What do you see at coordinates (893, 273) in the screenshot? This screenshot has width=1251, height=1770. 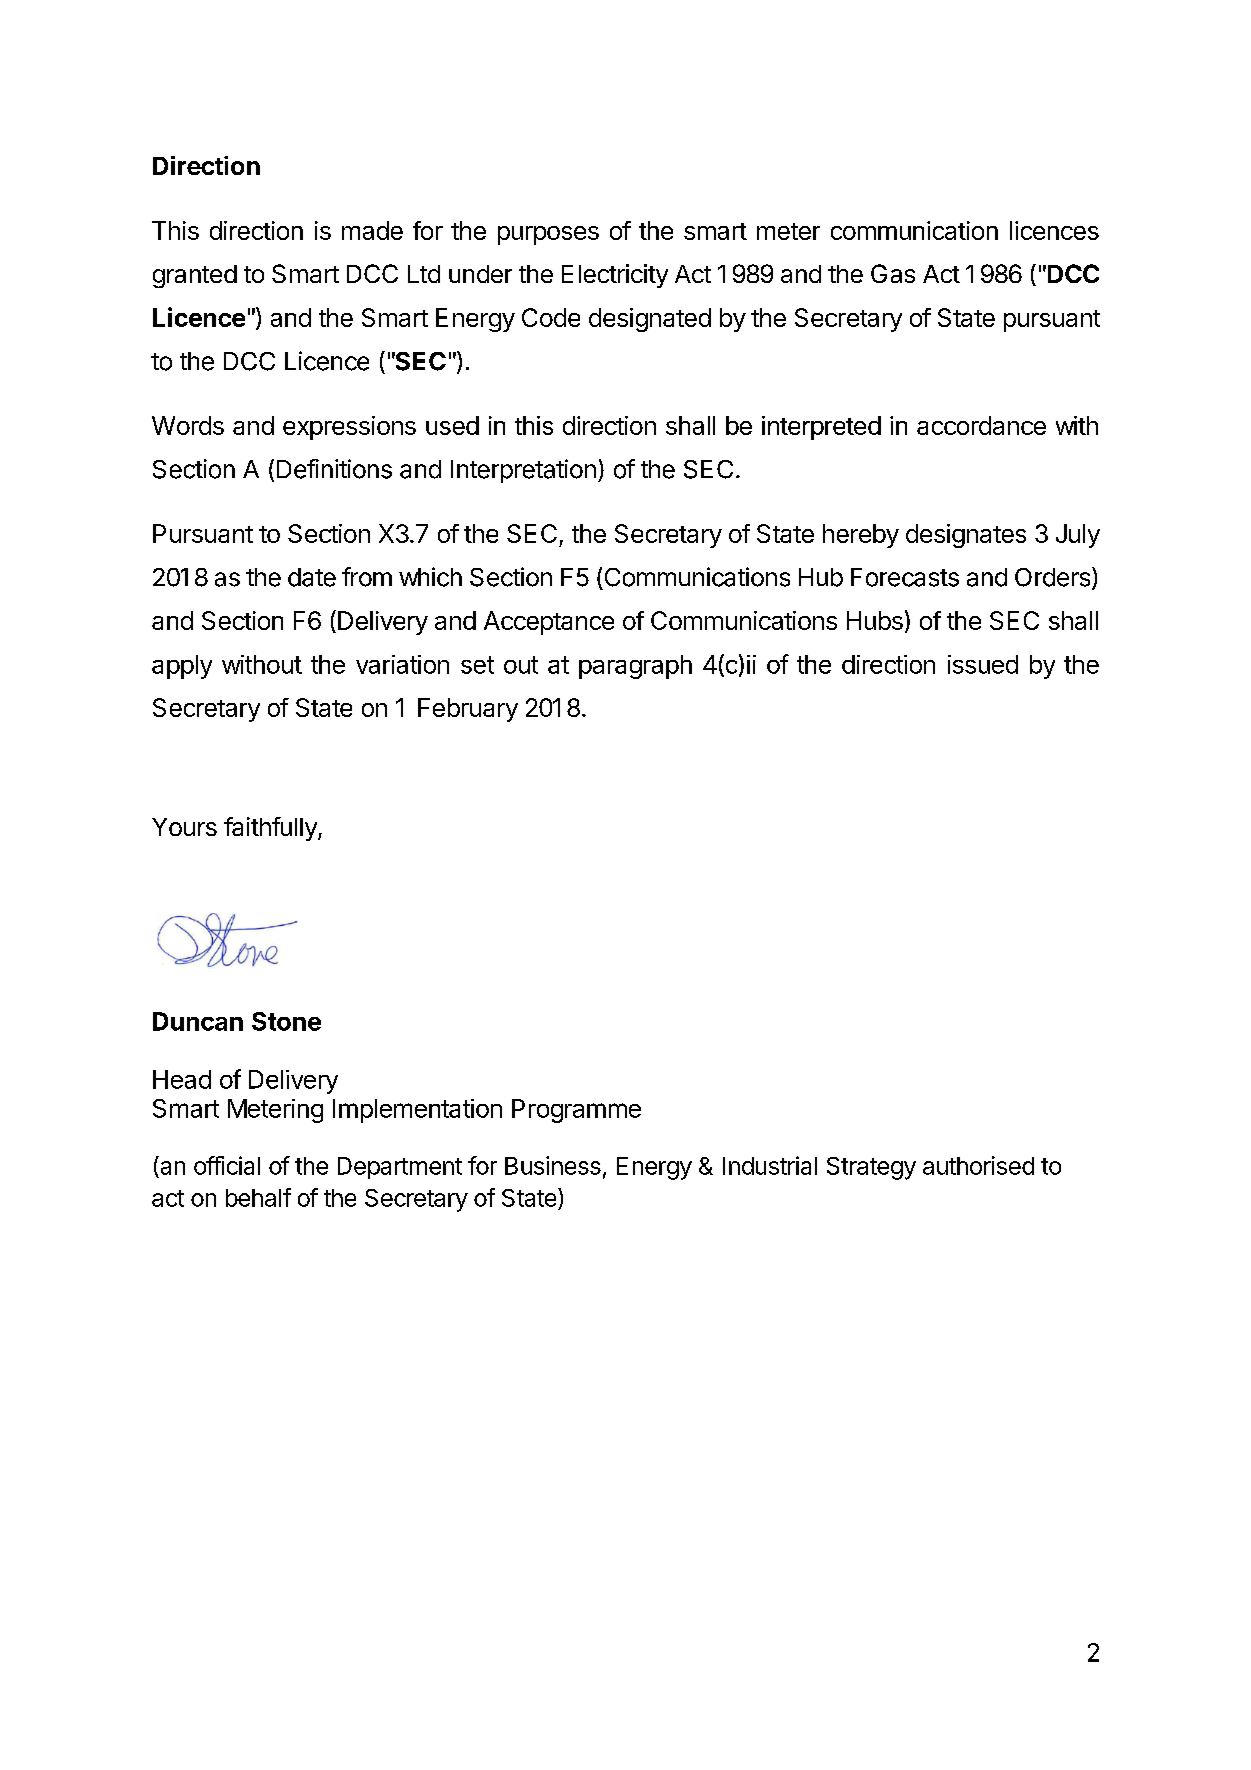 I see `Gas` at bounding box center [893, 273].
